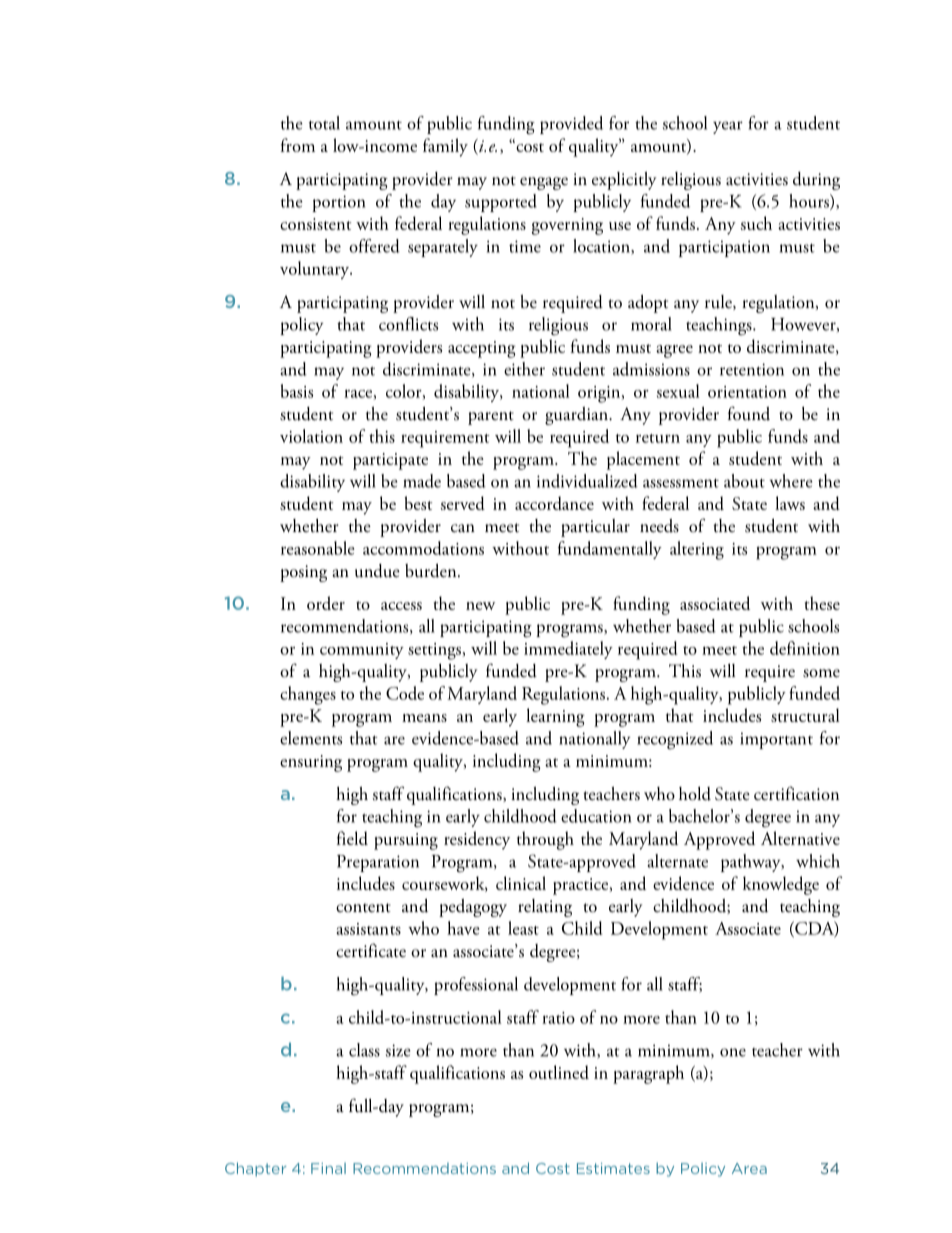  What do you see at coordinates (545, 840) in the image?
I see `through` at bounding box center [545, 840].
